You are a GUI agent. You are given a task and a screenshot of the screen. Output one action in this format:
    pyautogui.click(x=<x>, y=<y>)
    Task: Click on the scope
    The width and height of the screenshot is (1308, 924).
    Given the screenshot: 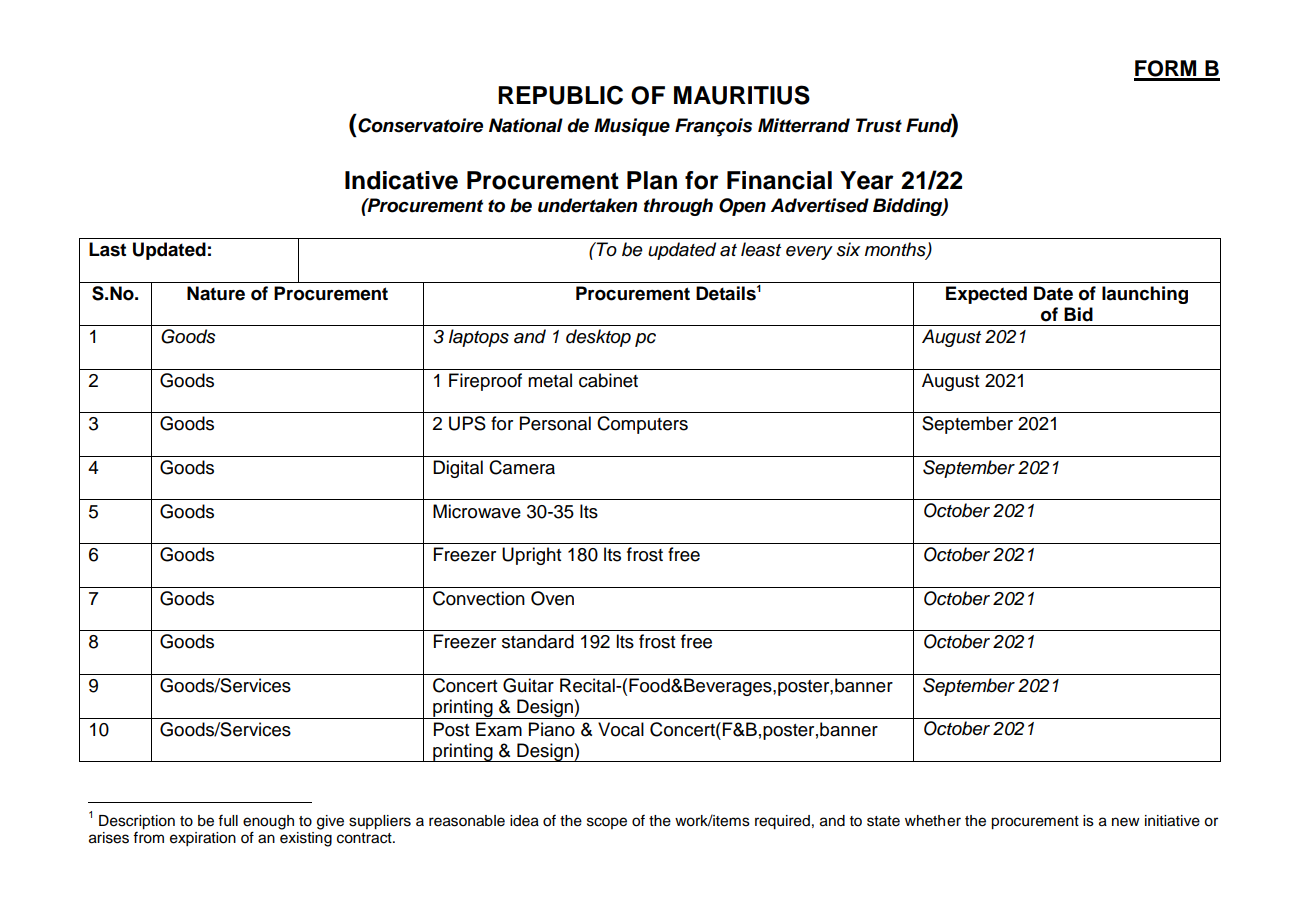 What is the action you would take?
    pyautogui.click(x=607, y=823)
